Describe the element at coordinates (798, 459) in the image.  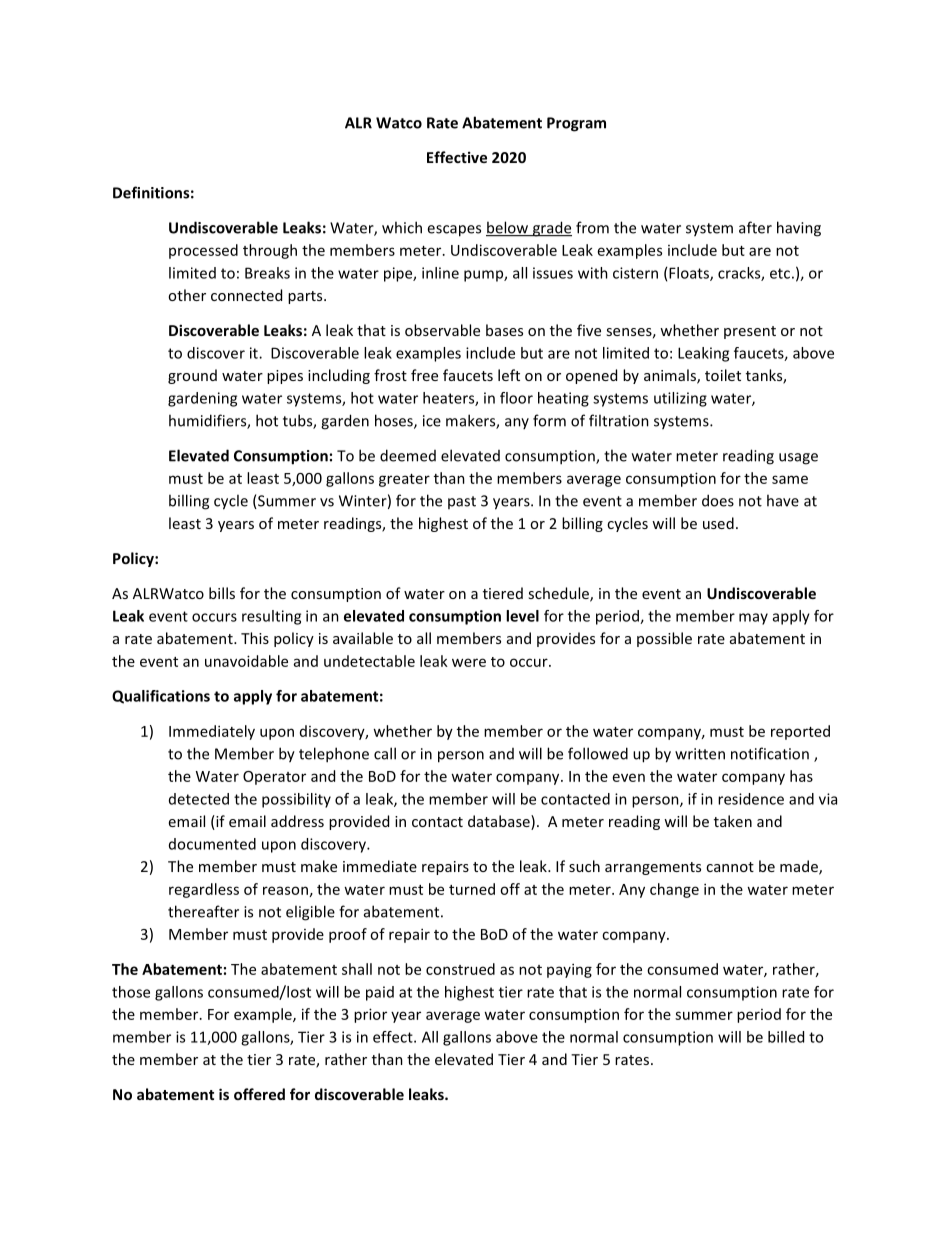
I see `usage` at that location.
